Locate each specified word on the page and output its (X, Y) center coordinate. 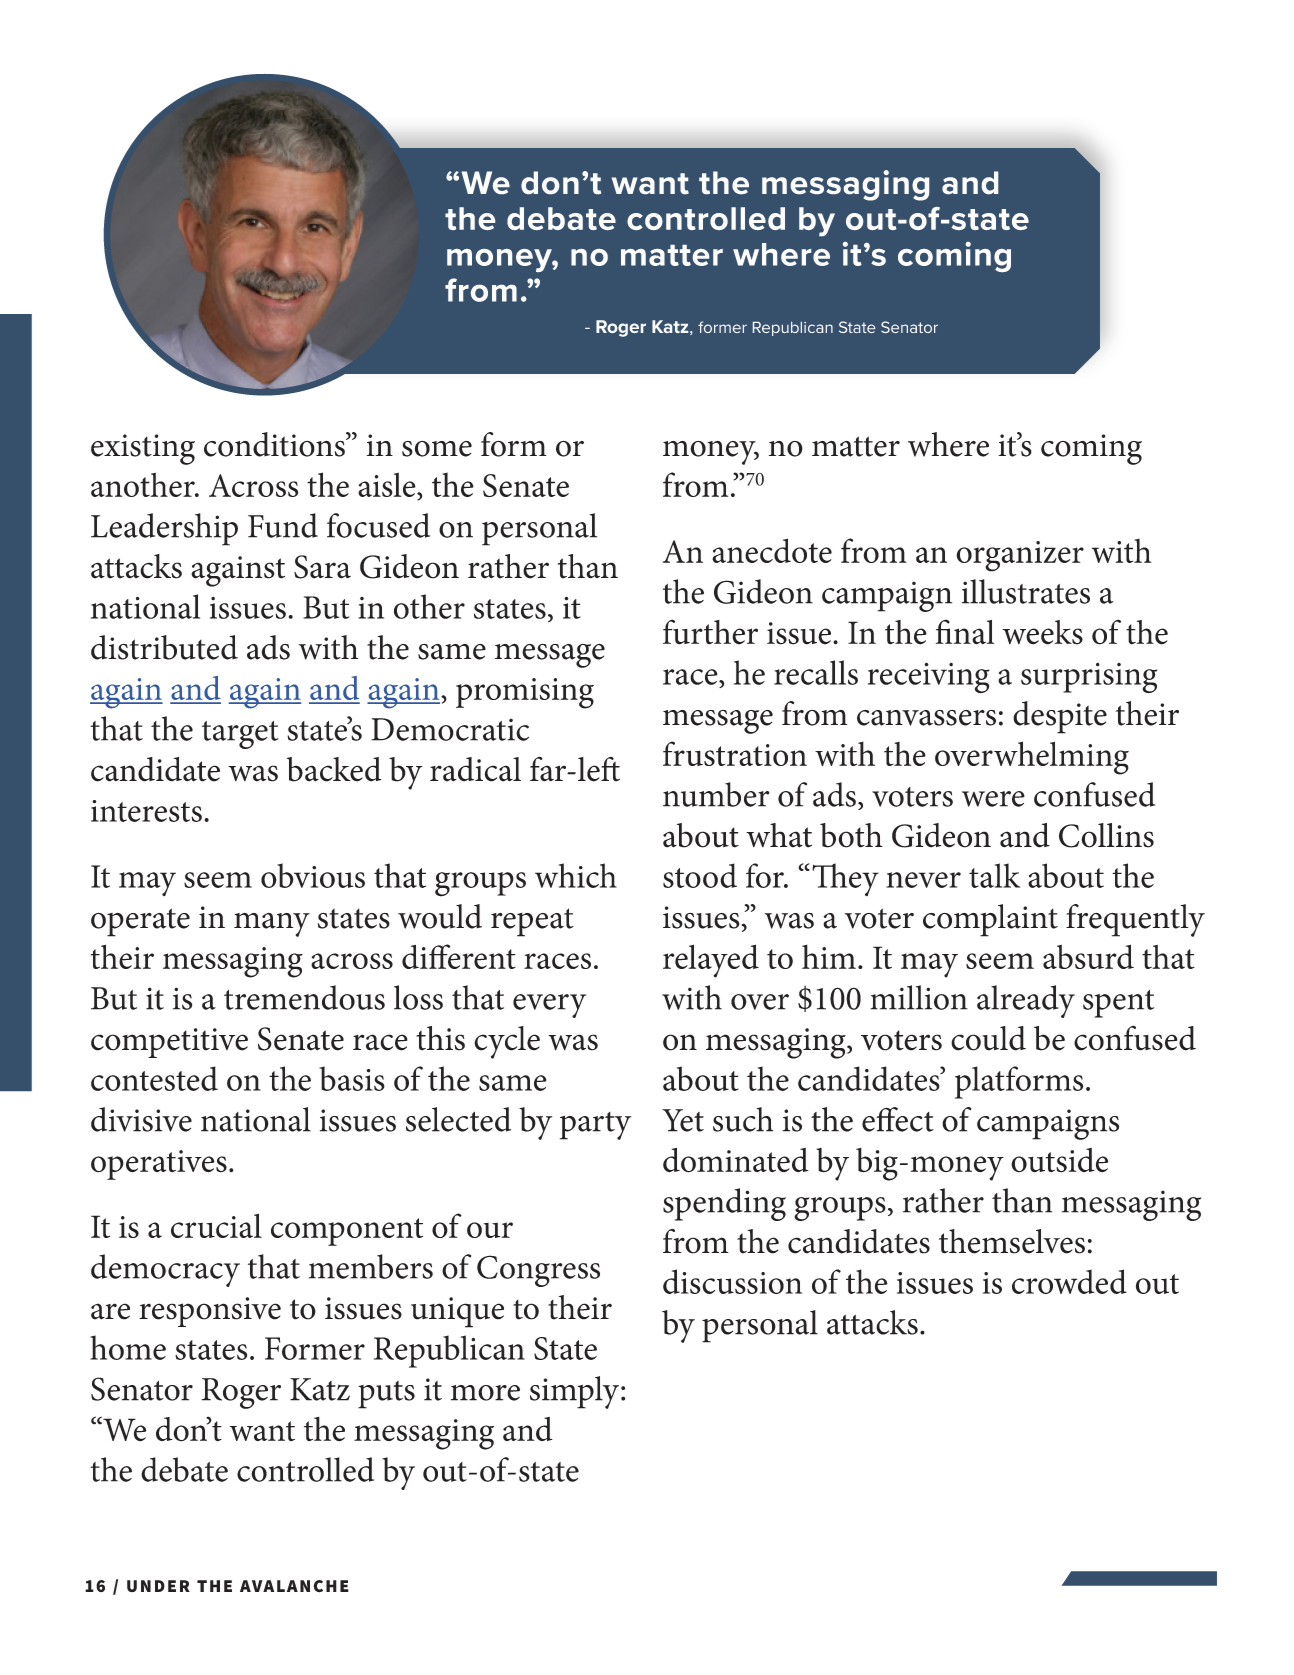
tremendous (304, 997)
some (437, 449)
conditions (275, 444)
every (549, 1006)
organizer (1020, 556)
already (1026, 1001)
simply (574, 1392)
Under (158, 1586)
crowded (1069, 1281)
